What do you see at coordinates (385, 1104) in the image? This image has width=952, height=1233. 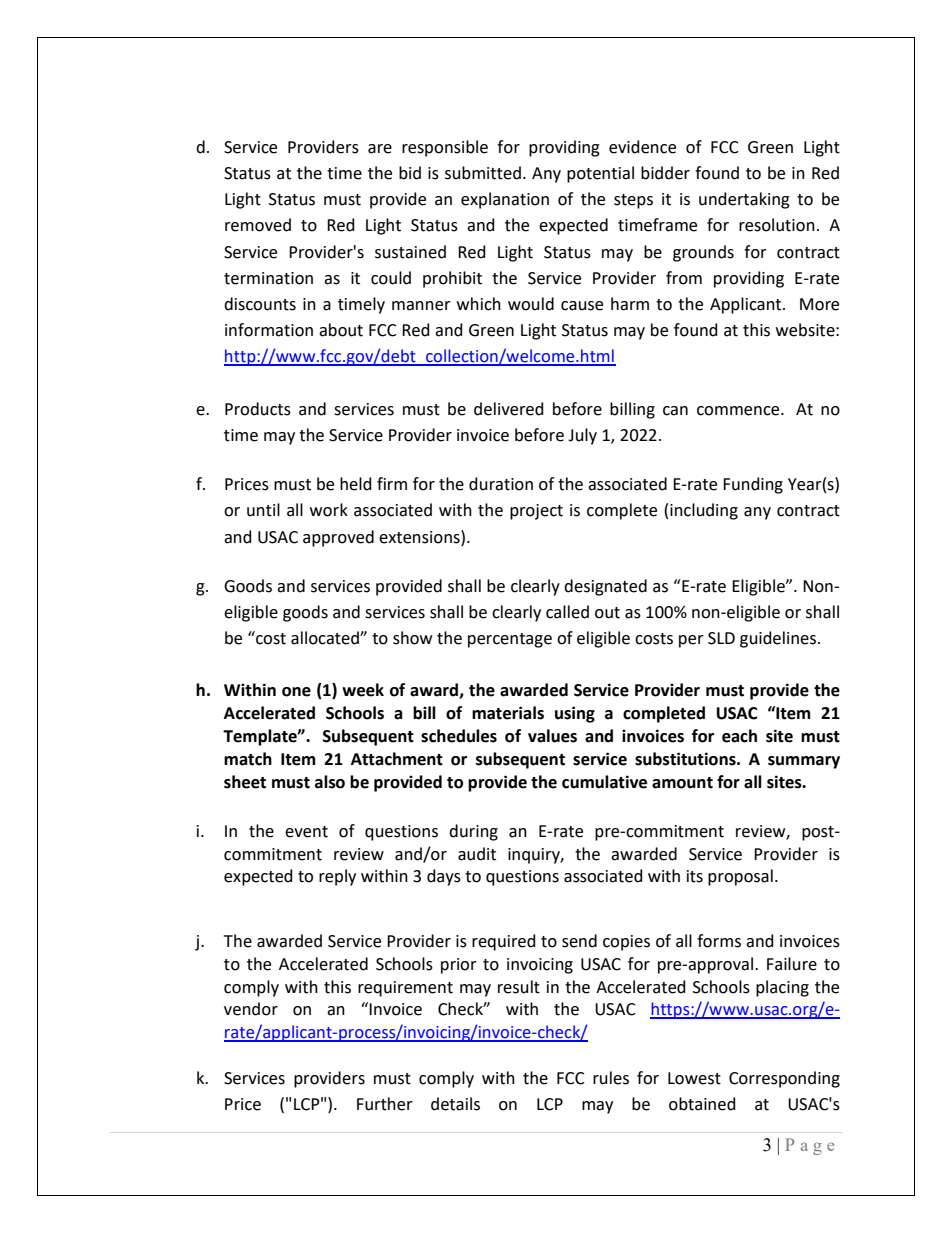 I see `Further` at bounding box center [385, 1104].
